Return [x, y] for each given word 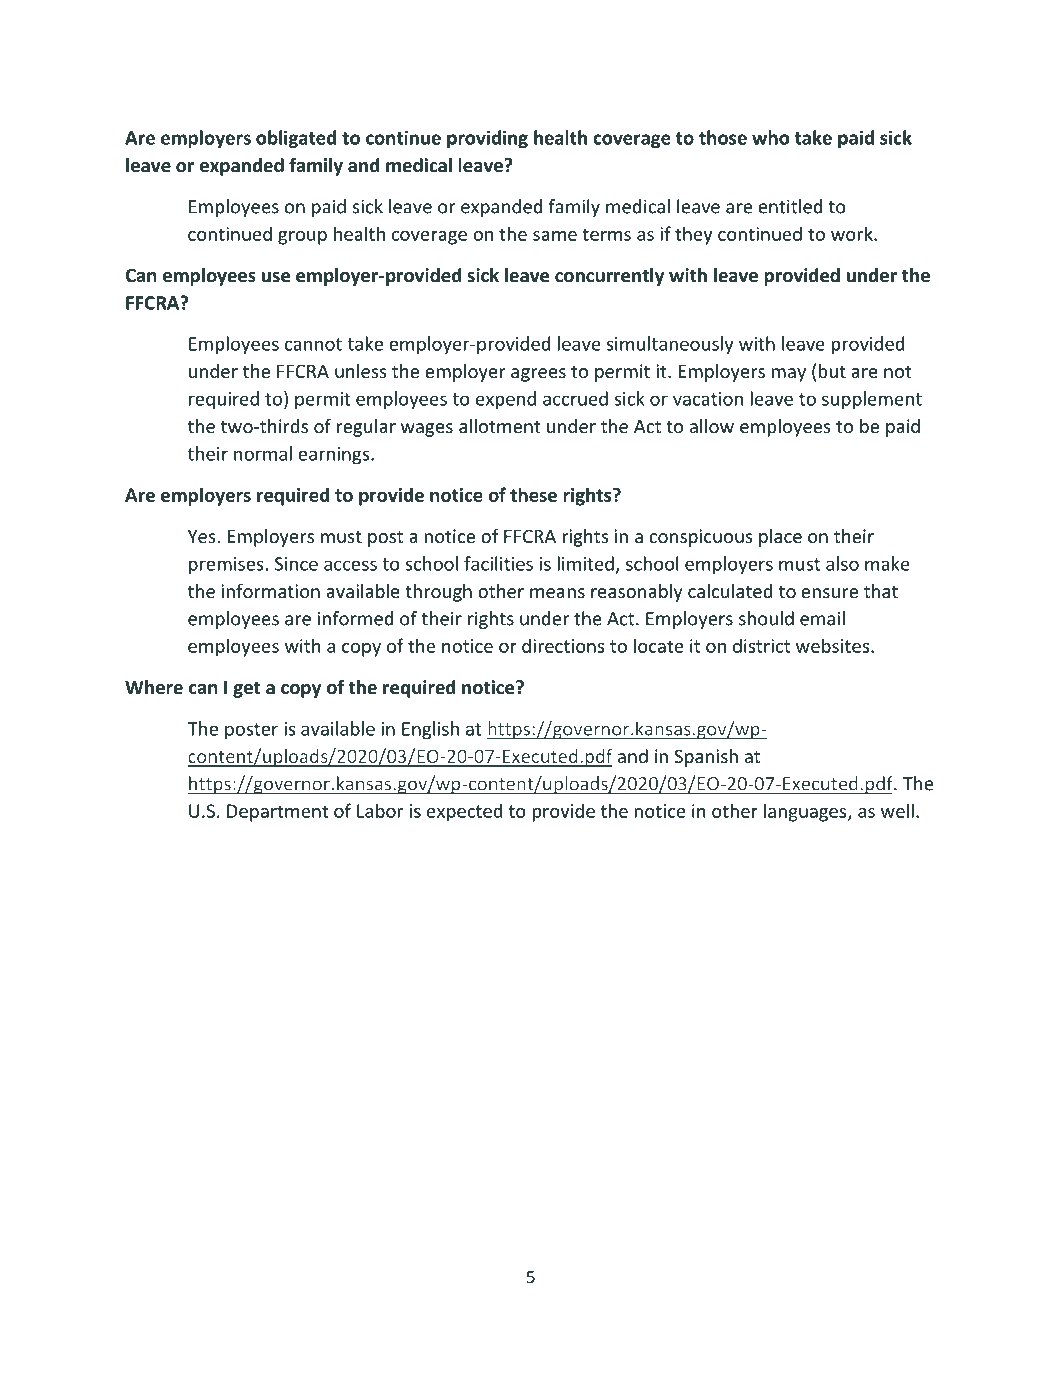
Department [278, 813]
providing [487, 139]
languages [806, 812]
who [770, 137]
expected [464, 812]
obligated [296, 139]
